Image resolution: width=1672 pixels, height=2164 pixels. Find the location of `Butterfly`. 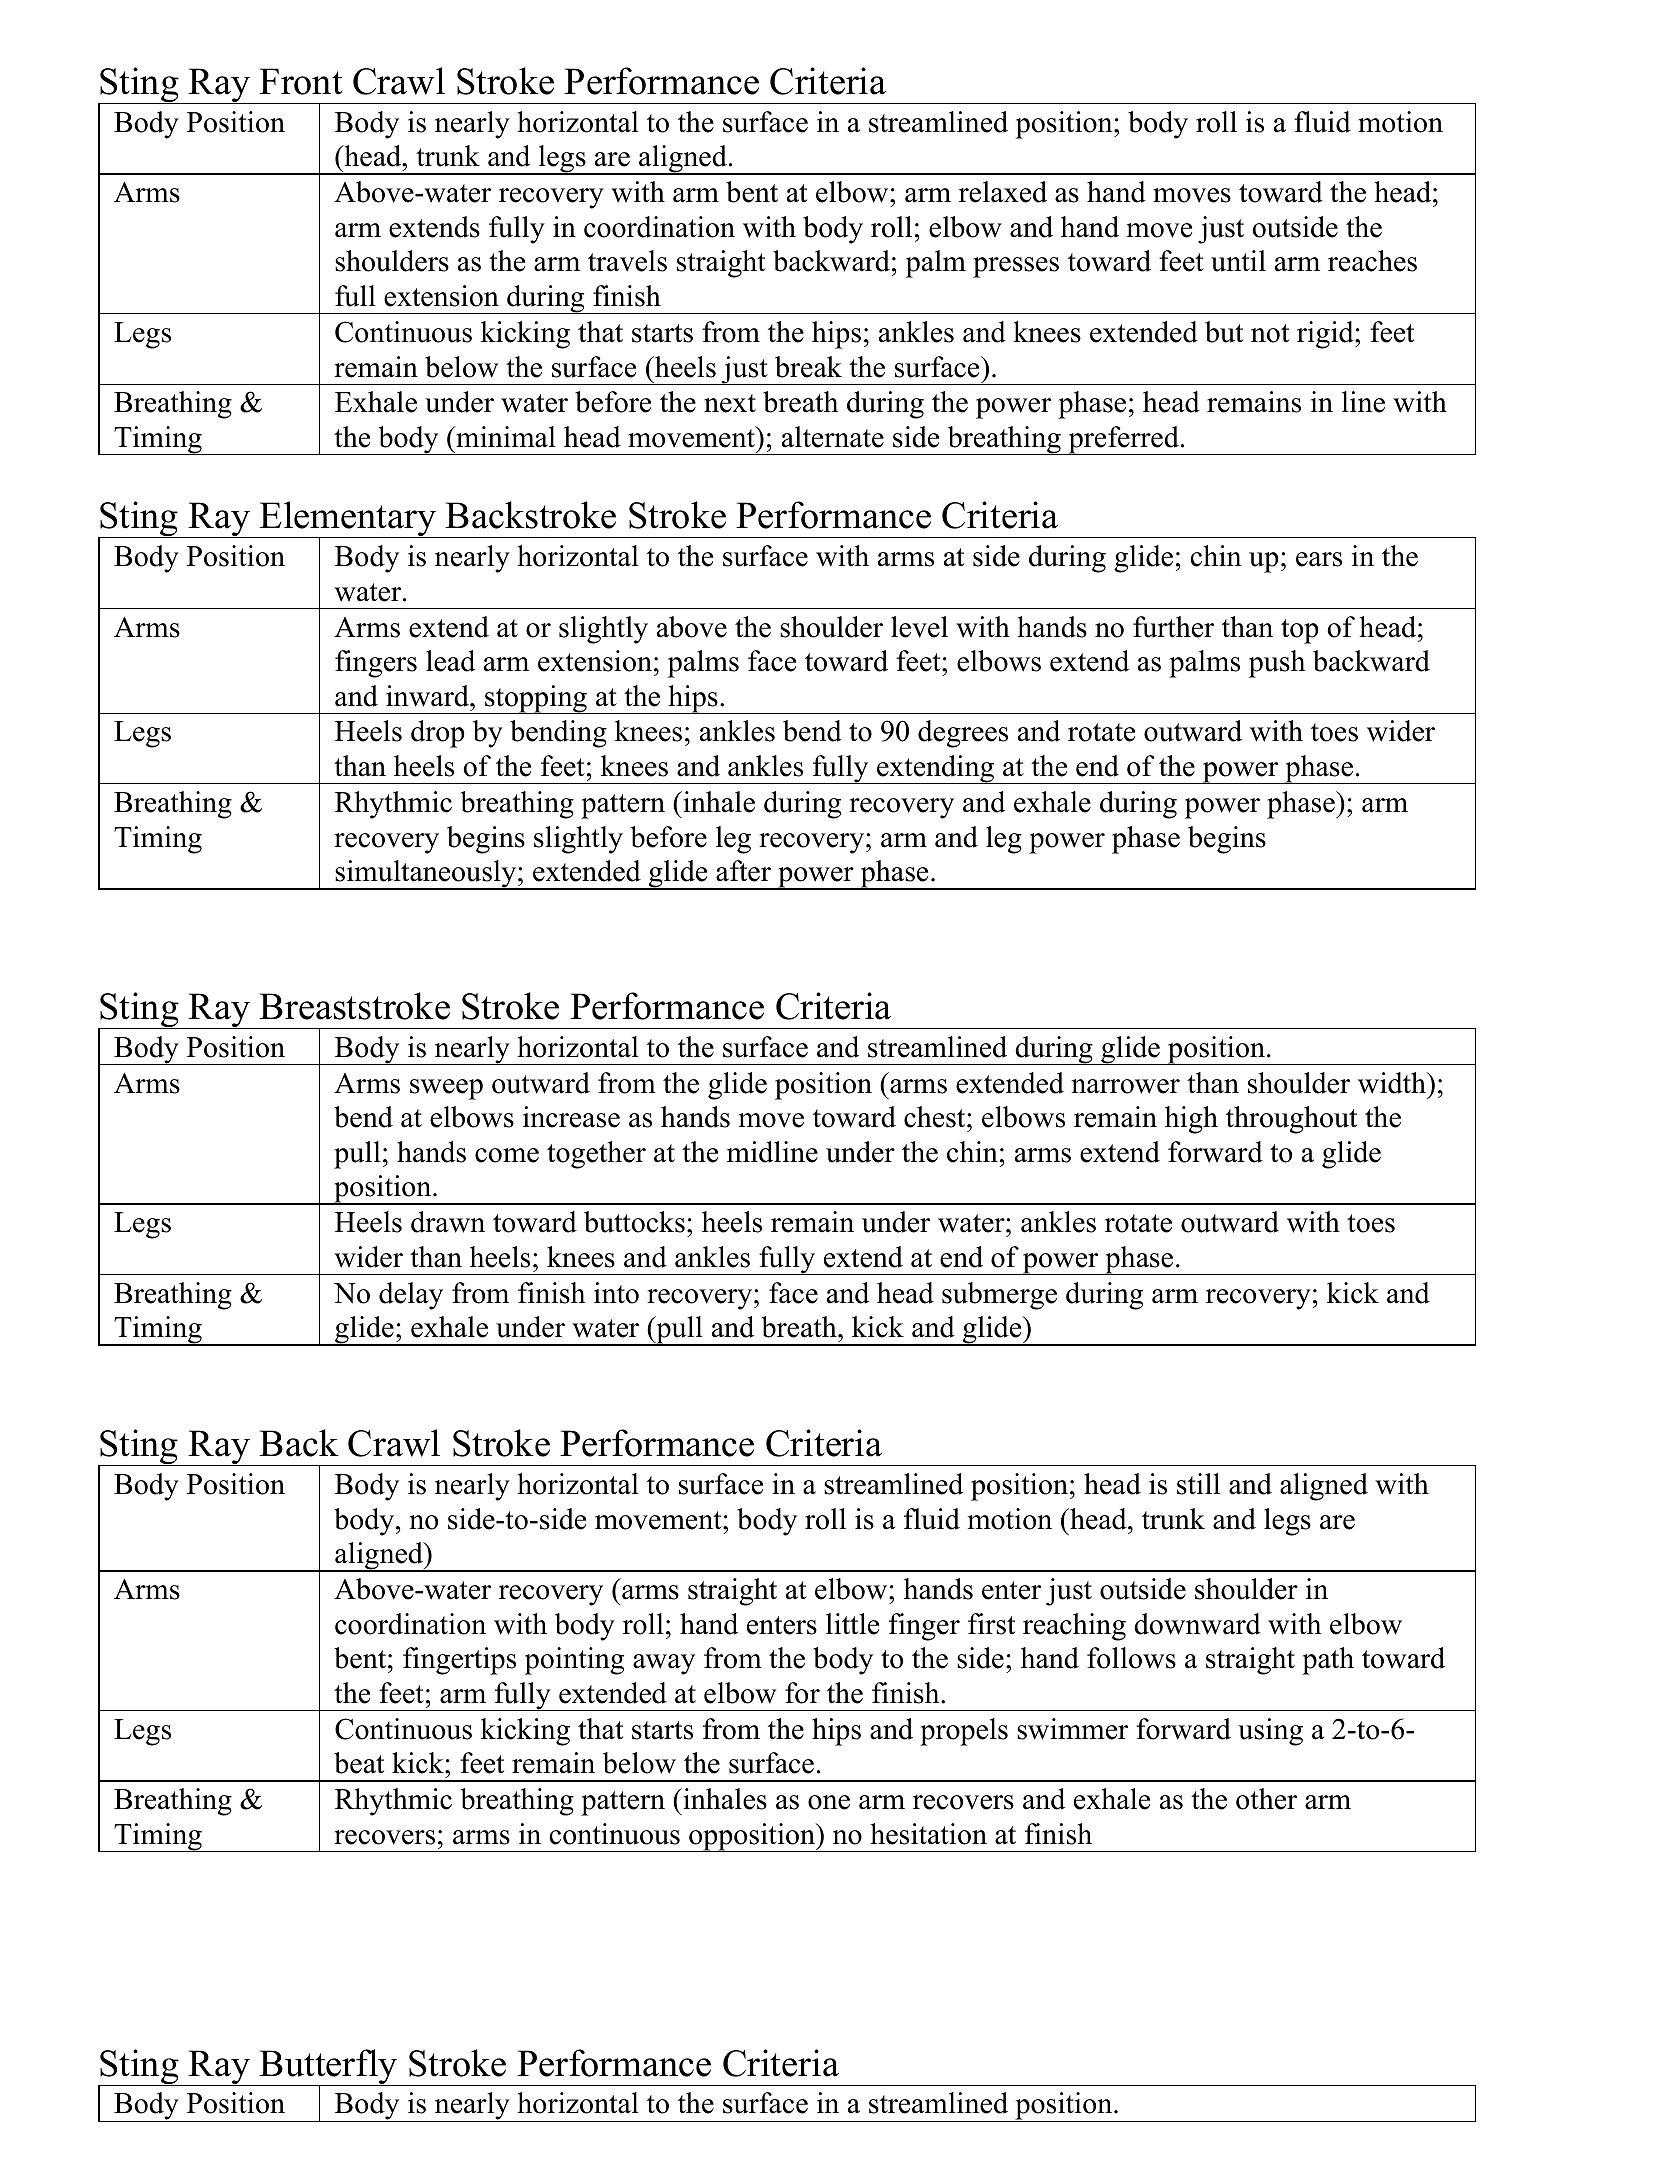

Butterfly is located at coordinates (329, 2068).
